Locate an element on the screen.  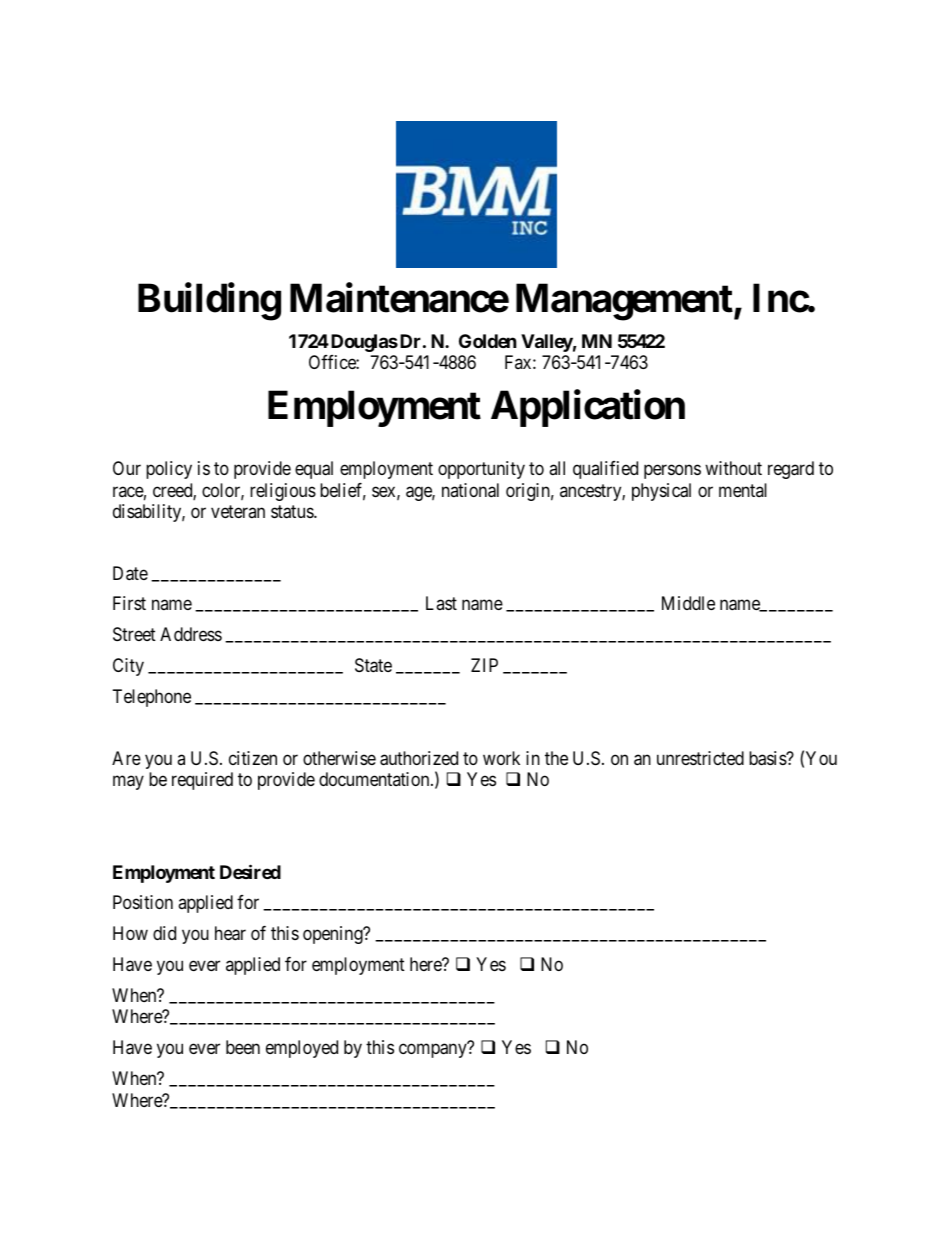
authorized is located at coordinates (419, 758).
